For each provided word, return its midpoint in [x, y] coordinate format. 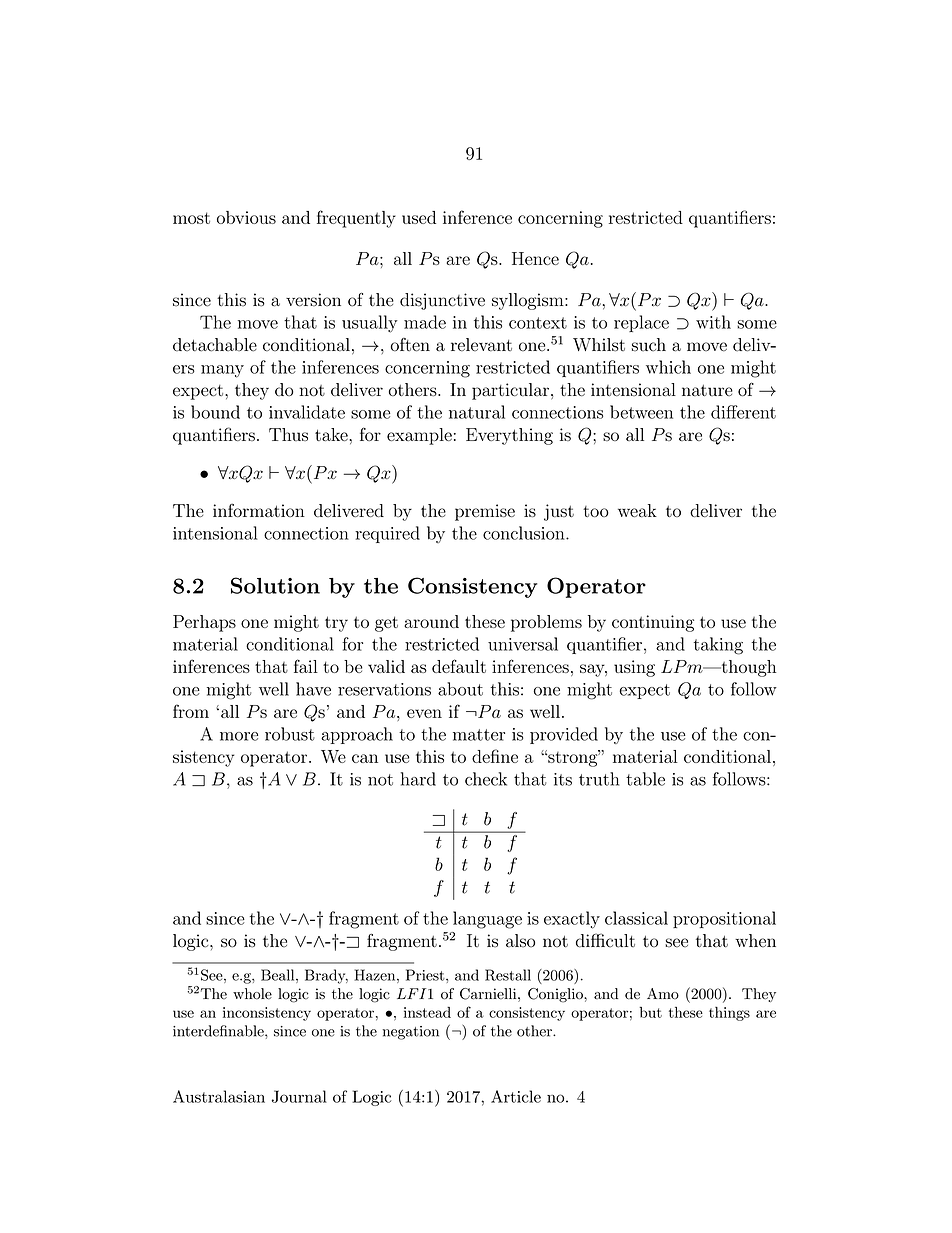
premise [485, 512]
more [239, 736]
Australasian [219, 1096]
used [419, 217]
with [713, 322]
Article [516, 1096]
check [486, 779]
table [645, 779]
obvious [246, 217]
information [259, 510]
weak [637, 510]
